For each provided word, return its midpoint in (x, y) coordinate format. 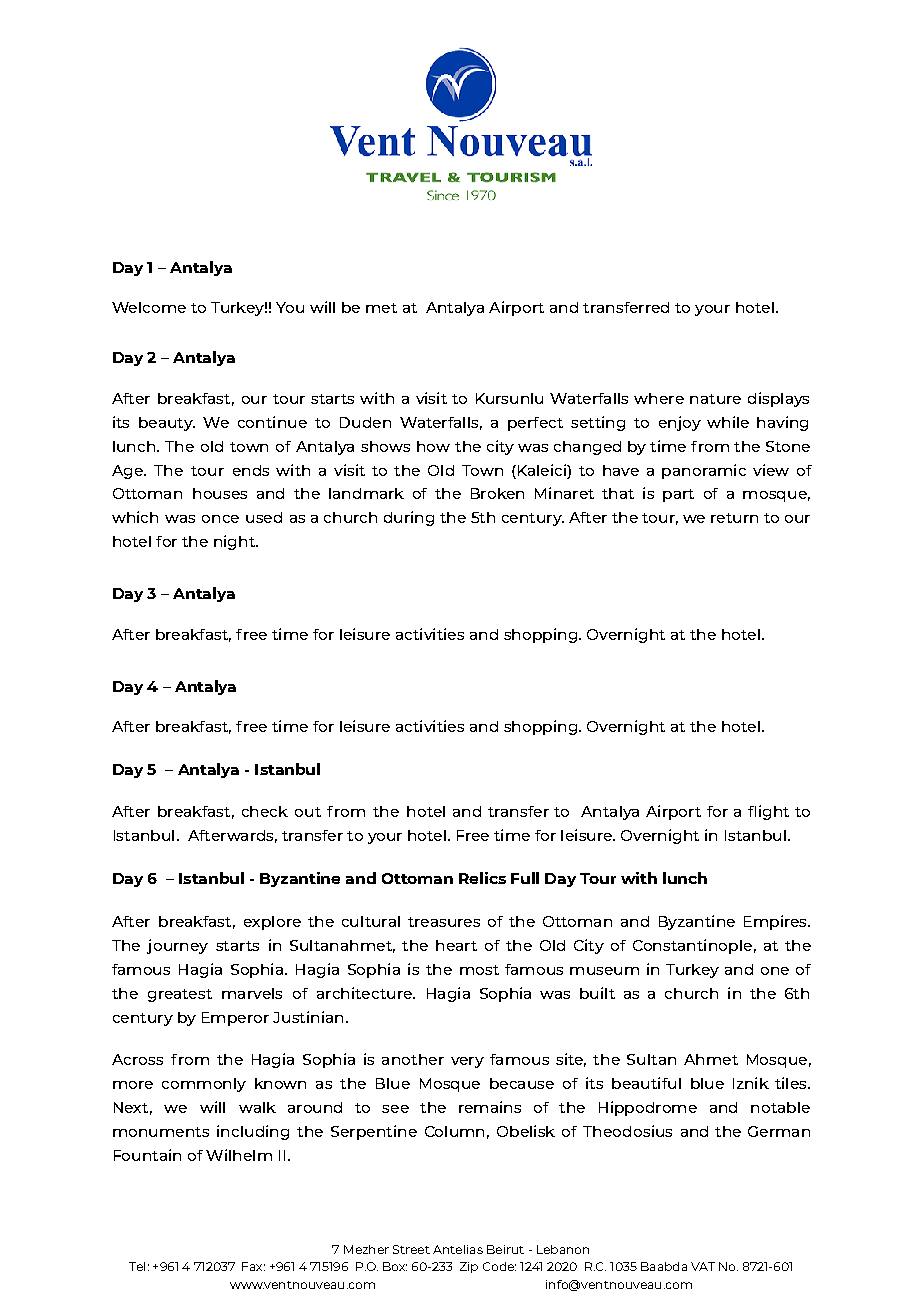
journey (177, 946)
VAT (703, 1266)
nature (715, 399)
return (734, 518)
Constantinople (692, 946)
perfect (535, 424)
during (409, 518)
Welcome (149, 307)
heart (456, 945)
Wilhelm (239, 1155)
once (220, 519)
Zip (469, 1267)
